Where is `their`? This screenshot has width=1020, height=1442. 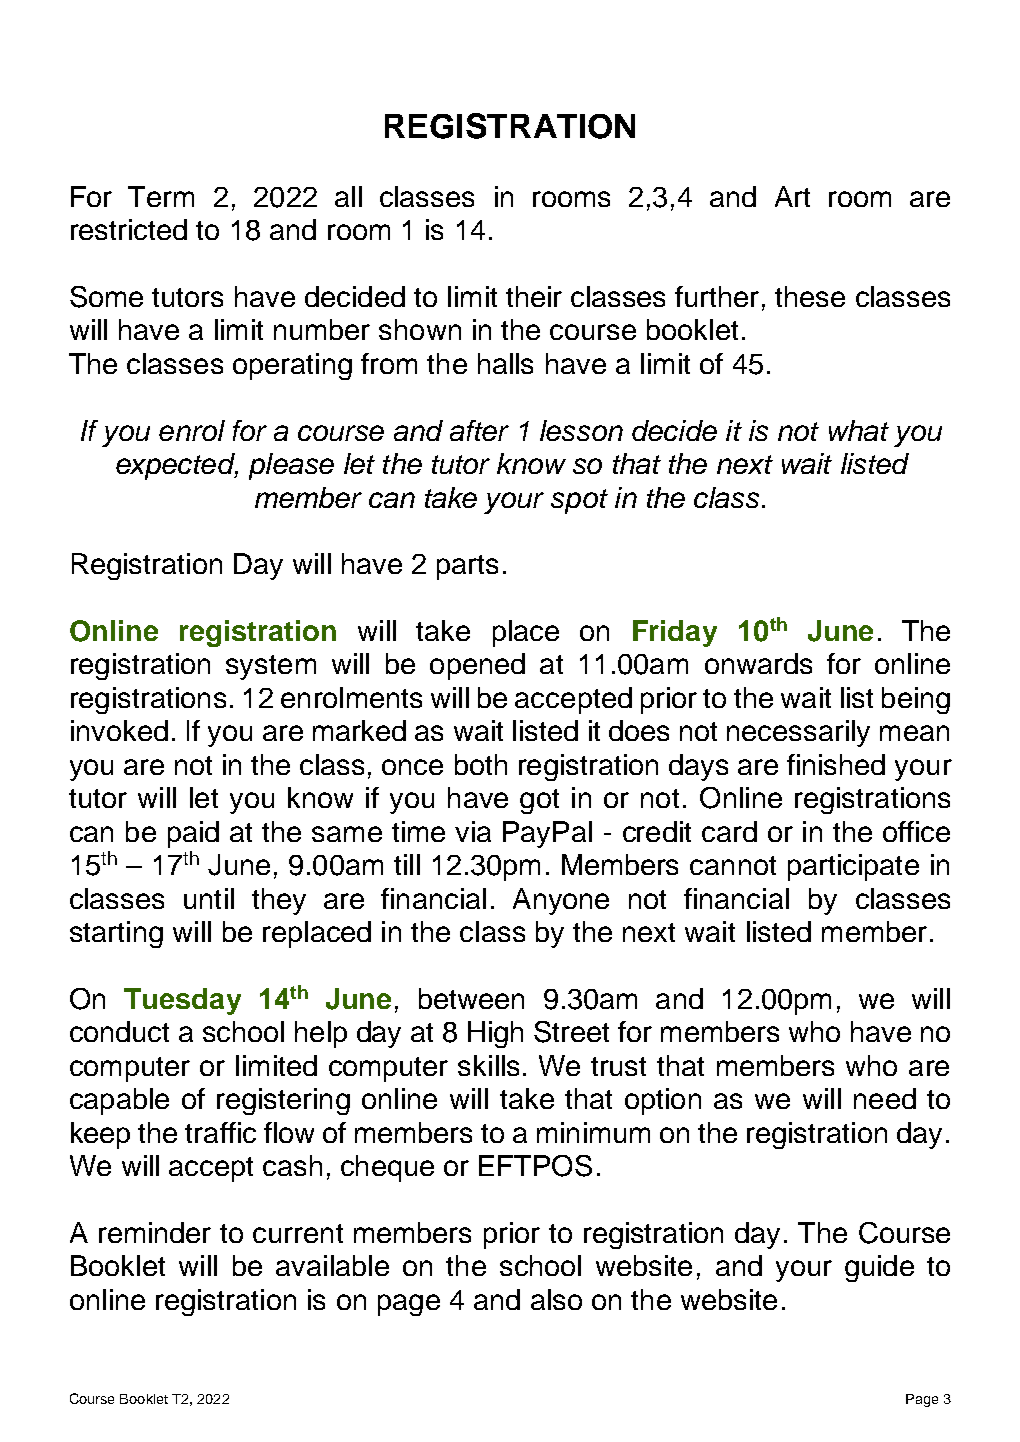
their is located at coordinates (534, 296).
